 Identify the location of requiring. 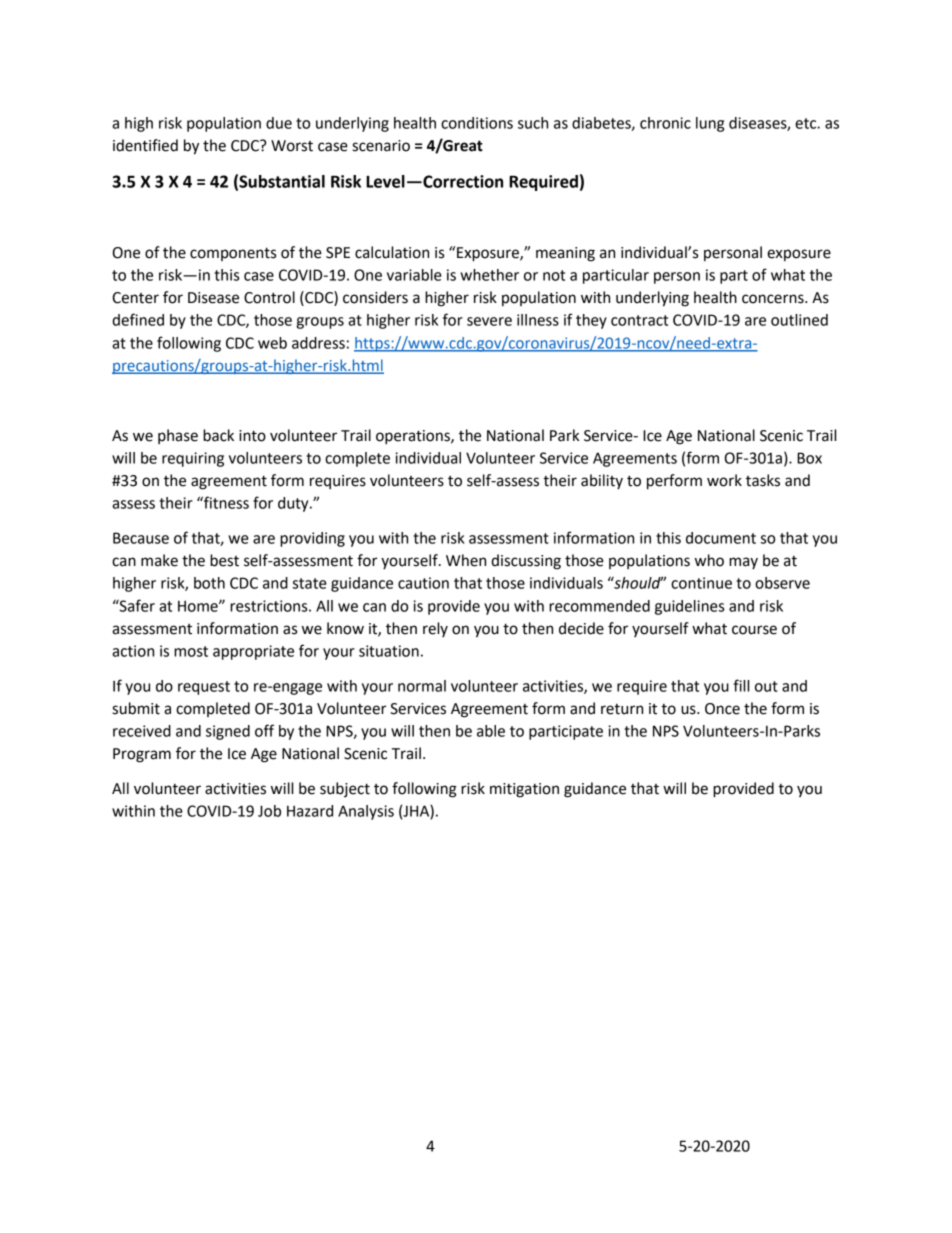
(193, 459).
